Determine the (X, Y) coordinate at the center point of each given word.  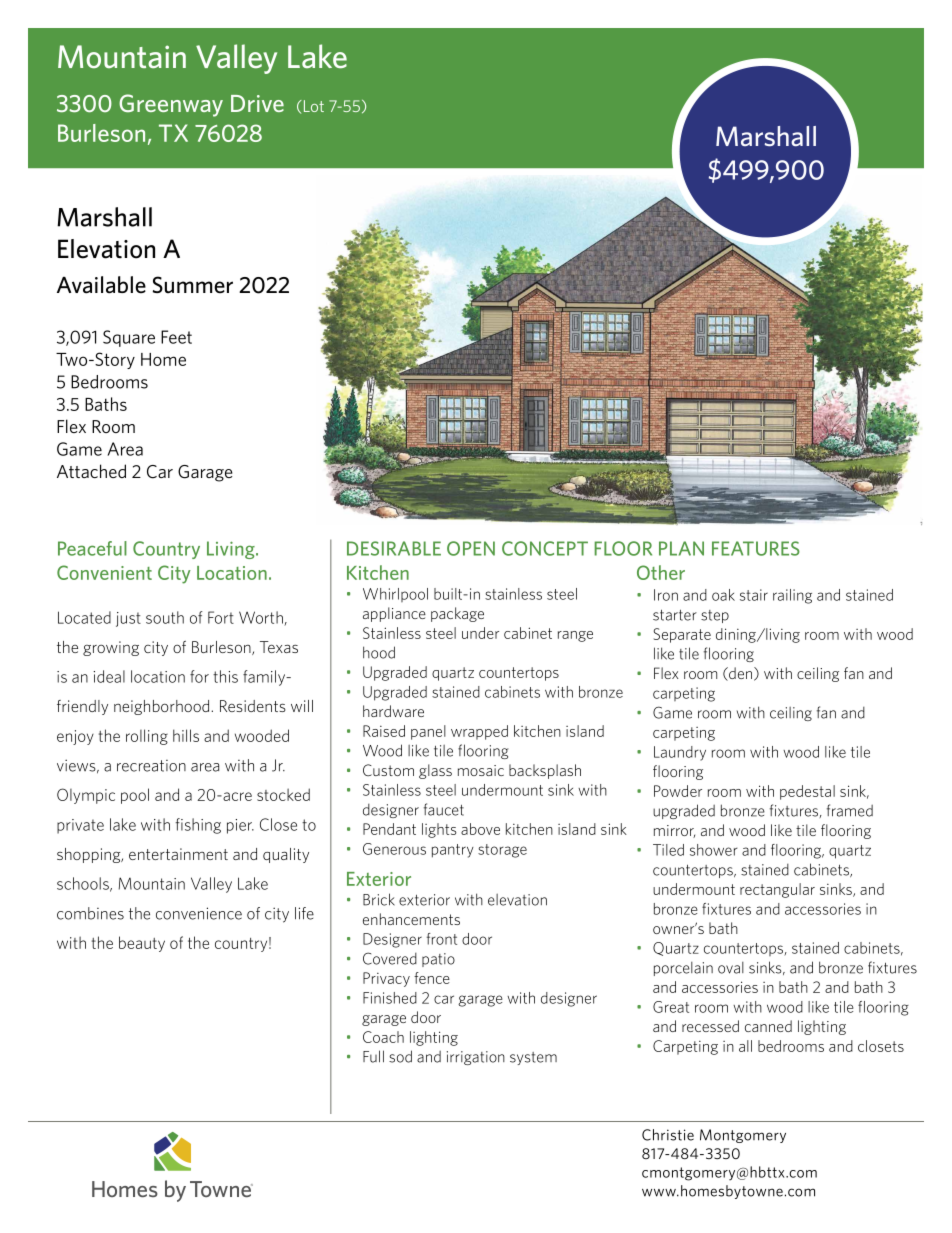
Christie (668, 1135)
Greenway (171, 105)
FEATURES (756, 548)
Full (373, 1056)
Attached (91, 471)
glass (435, 771)
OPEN (471, 548)
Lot (312, 106)
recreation (151, 766)
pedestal (807, 792)
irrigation (476, 1058)
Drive (257, 103)
